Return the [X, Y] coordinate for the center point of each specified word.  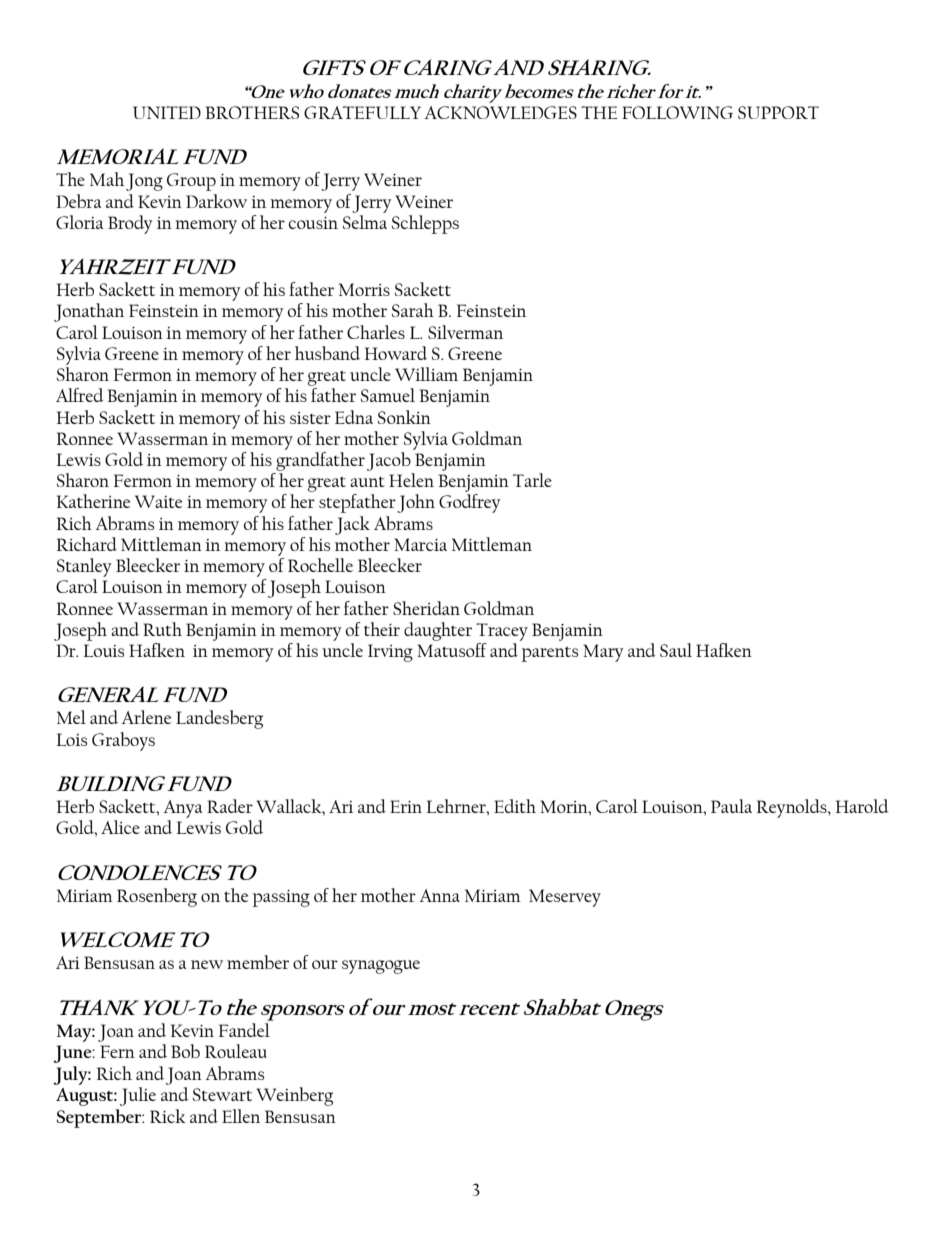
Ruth [162, 629]
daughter [438, 631]
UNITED [167, 112]
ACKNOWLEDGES [501, 112]
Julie [138, 1096]
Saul [676, 650]
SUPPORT [778, 112]
